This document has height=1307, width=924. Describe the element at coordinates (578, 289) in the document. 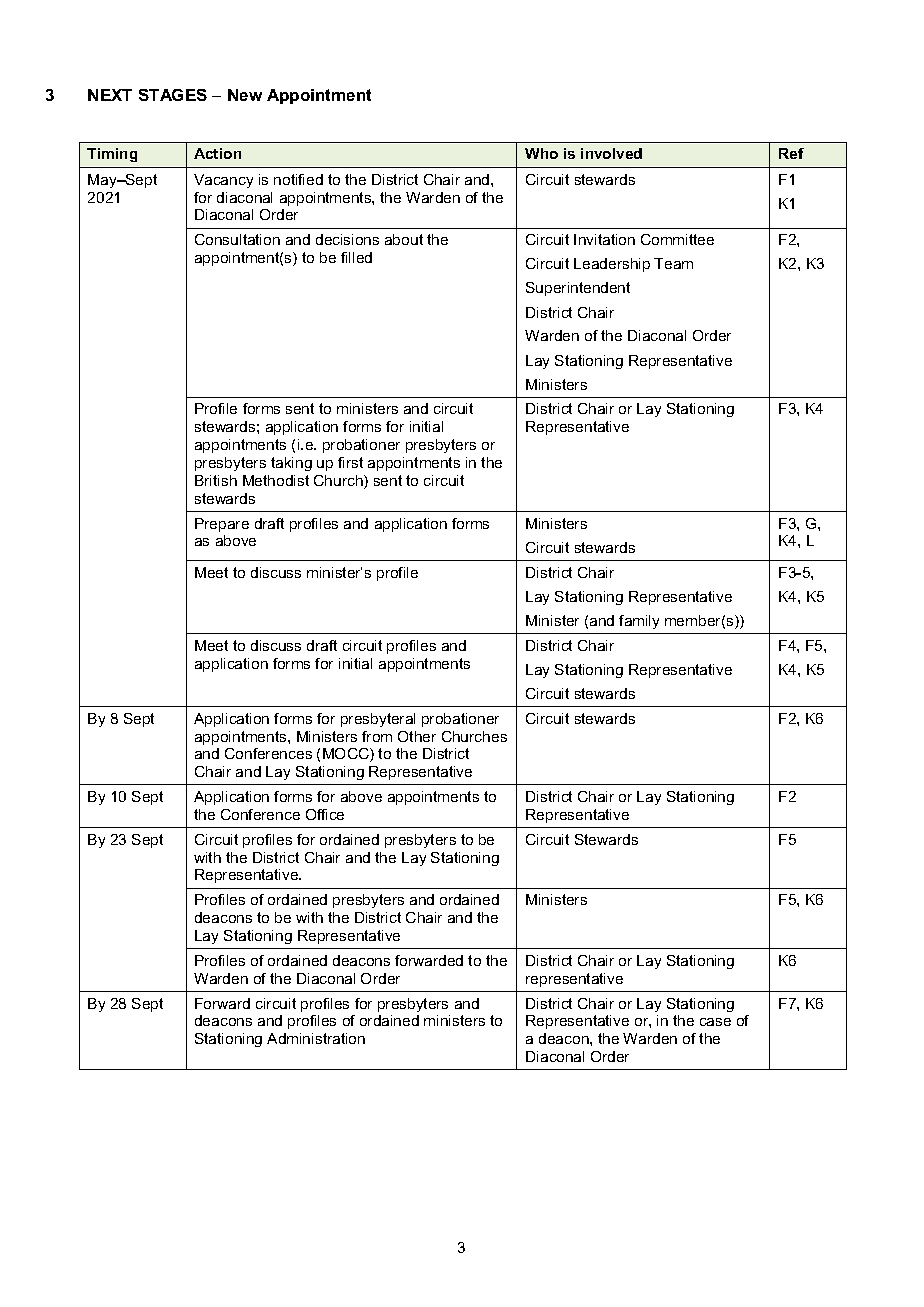

I see `Superintendent` at that location.
